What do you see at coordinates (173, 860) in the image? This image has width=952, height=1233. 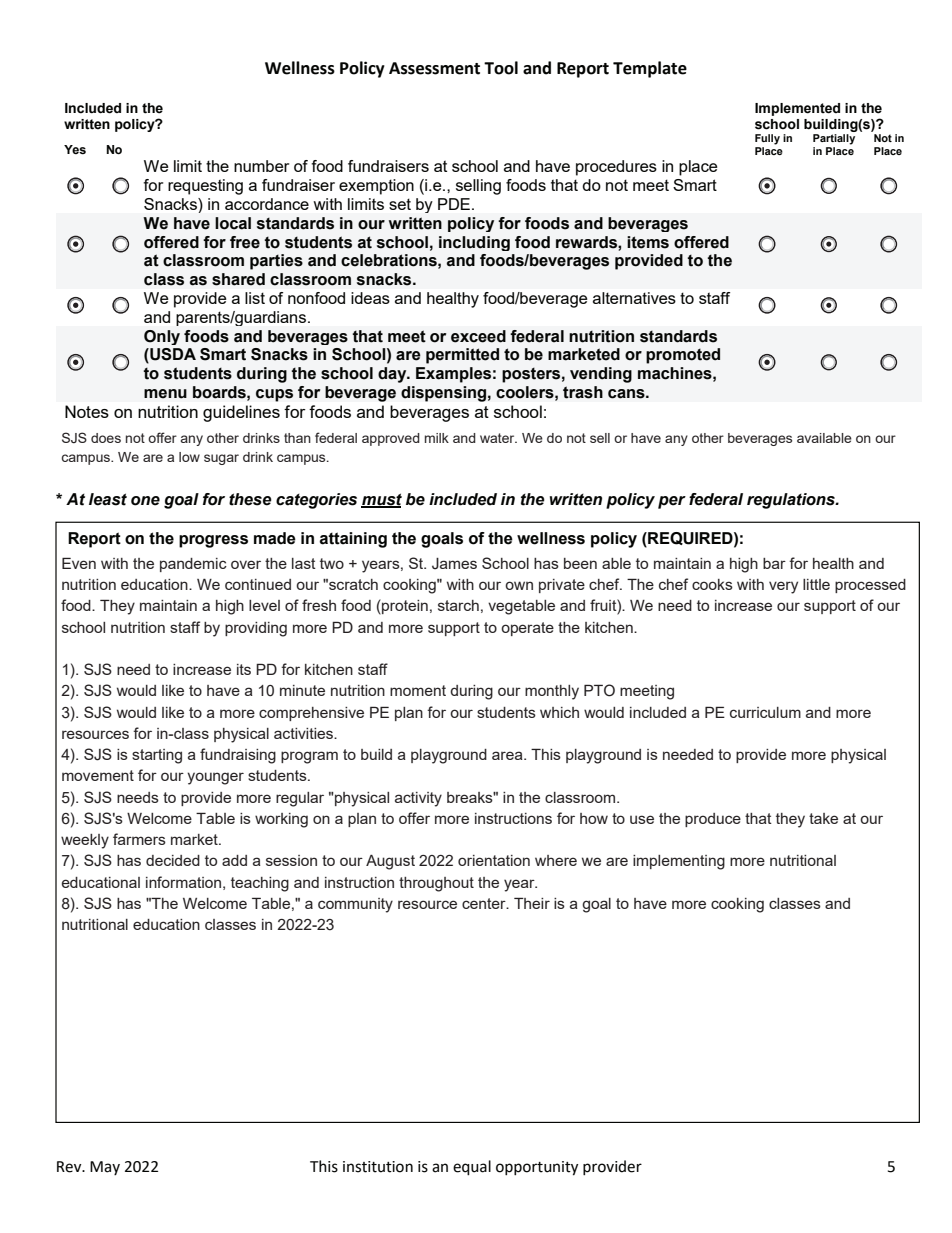 I see `decided` at bounding box center [173, 860].
